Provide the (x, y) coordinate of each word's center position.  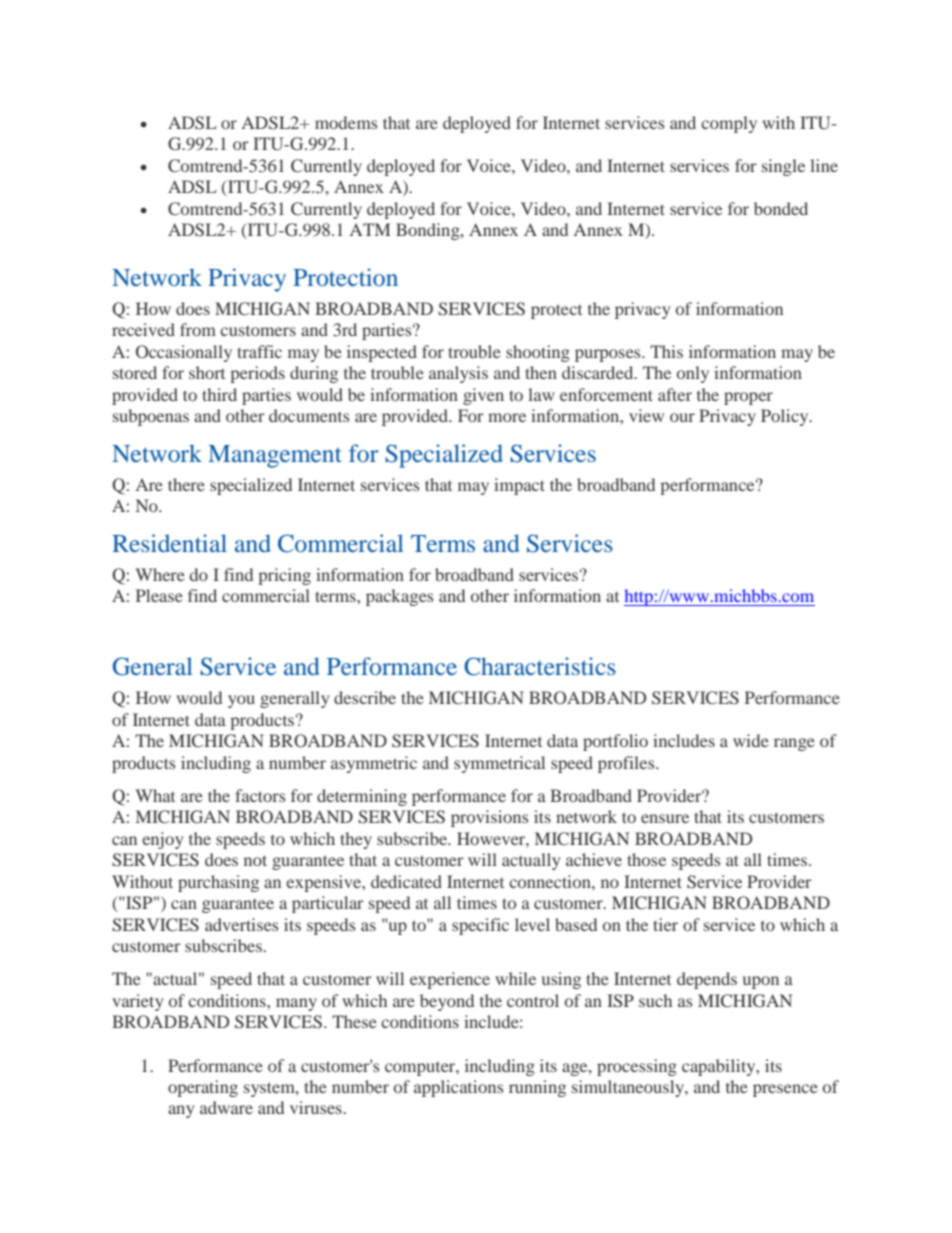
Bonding (429, 231)
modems (346, 122)
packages (399, 597)
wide (751, 740)
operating (203, 1088)
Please (159, 595)
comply (729, 124)
